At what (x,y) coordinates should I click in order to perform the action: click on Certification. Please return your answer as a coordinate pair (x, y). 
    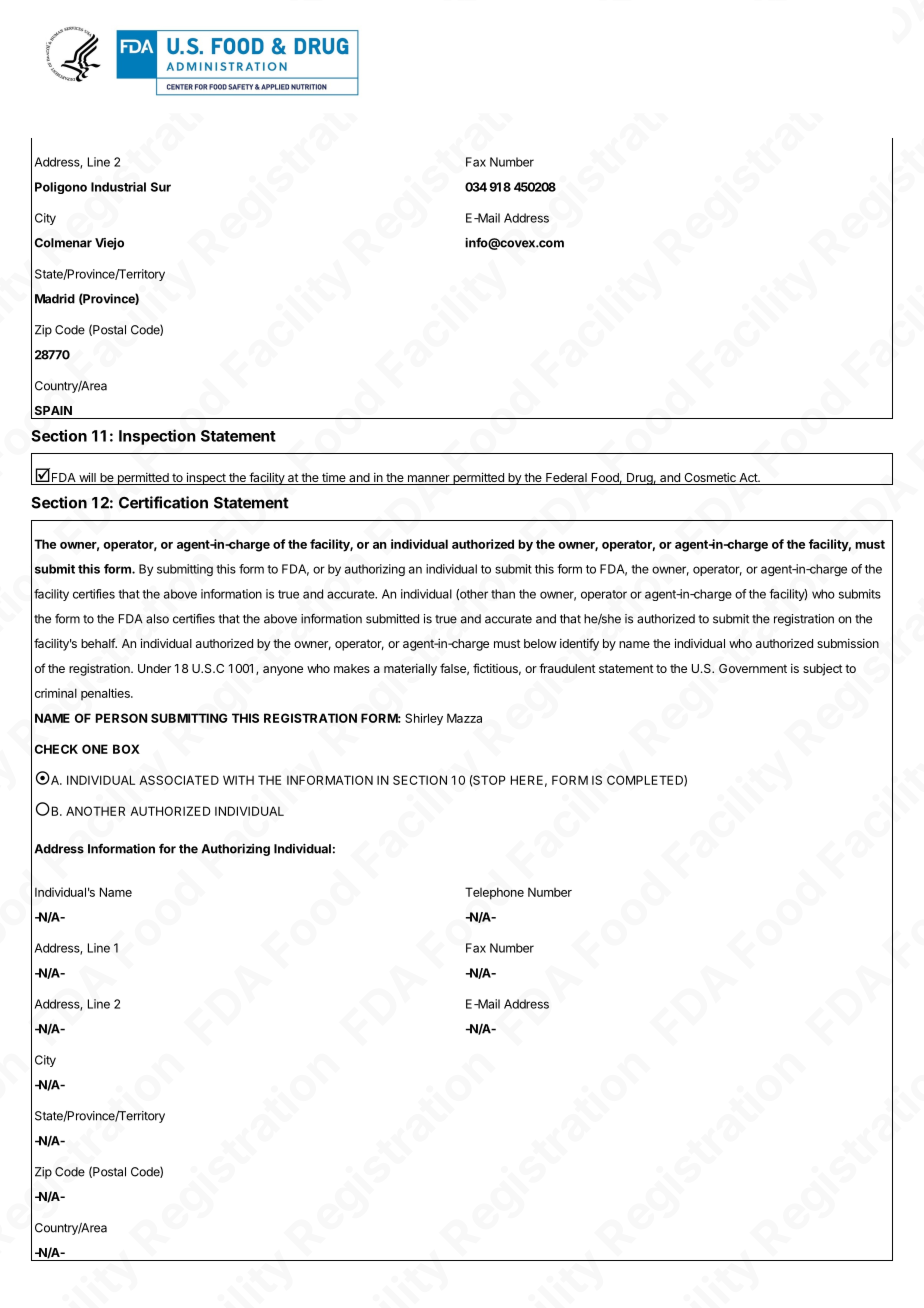
    Looking at the image, I should click on (163, 502).
